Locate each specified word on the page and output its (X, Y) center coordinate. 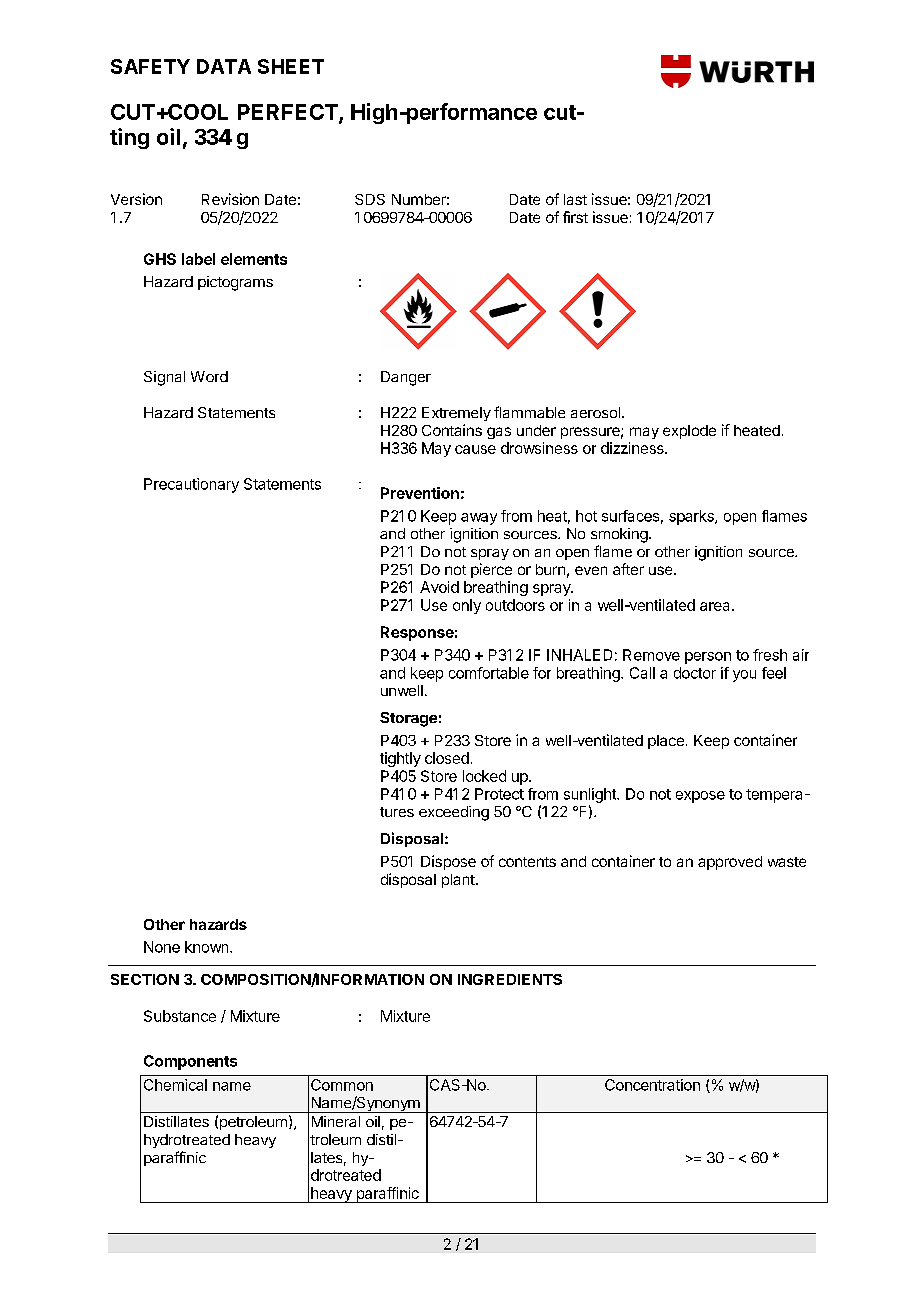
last (575, 199)
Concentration (652, 1085)
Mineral (336, 1121)
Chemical (175, 1085)
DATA (224, 66)
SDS (370, 199)
